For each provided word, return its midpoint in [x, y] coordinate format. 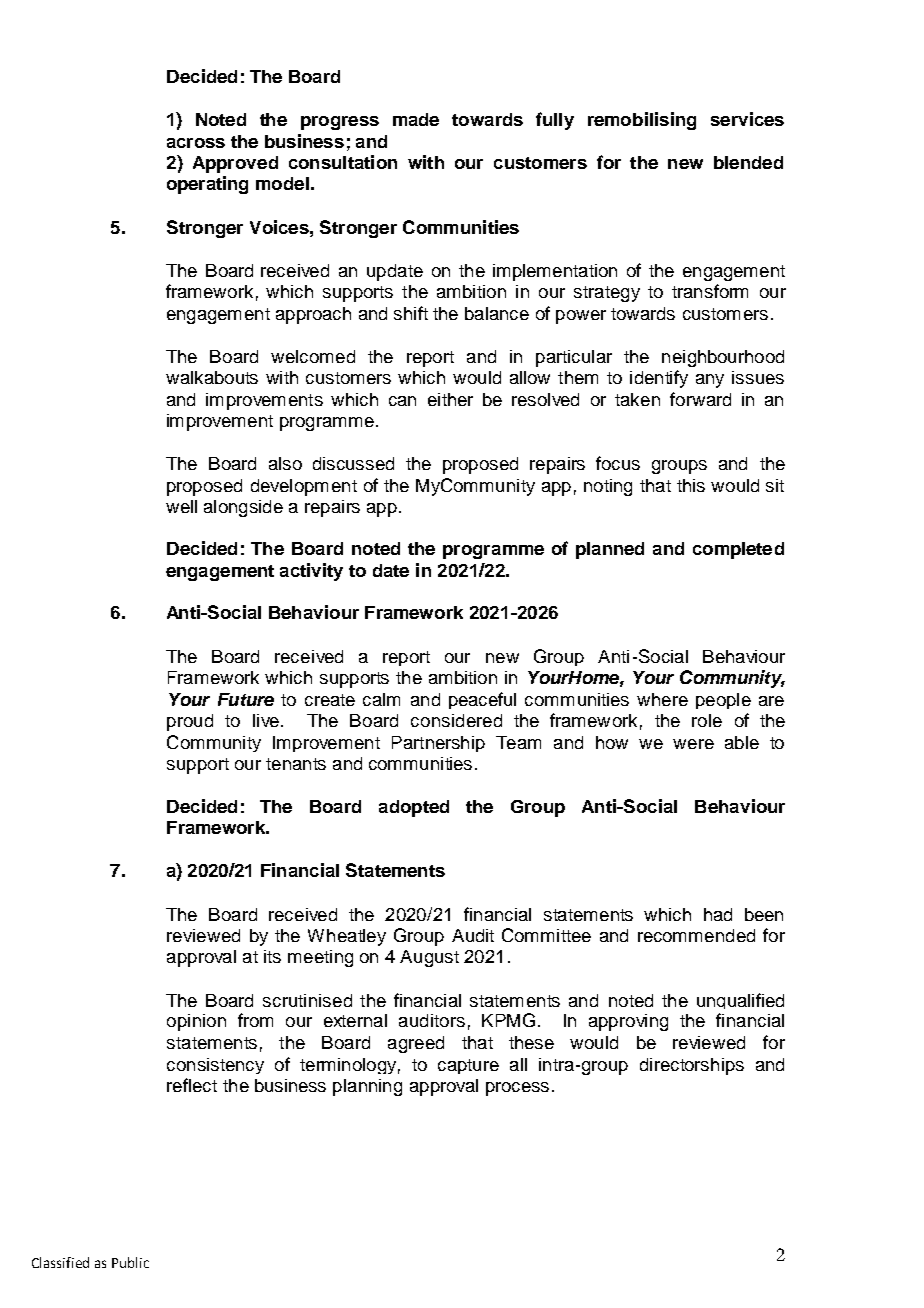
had [718, 914]
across [196, 143]
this [691, 485]
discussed [353, 463]
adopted [414, 808]
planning [367, 1087]
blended [748, 162]
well [181, 506]
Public [130, 1262]
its [272, 956]
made [416, 119]
